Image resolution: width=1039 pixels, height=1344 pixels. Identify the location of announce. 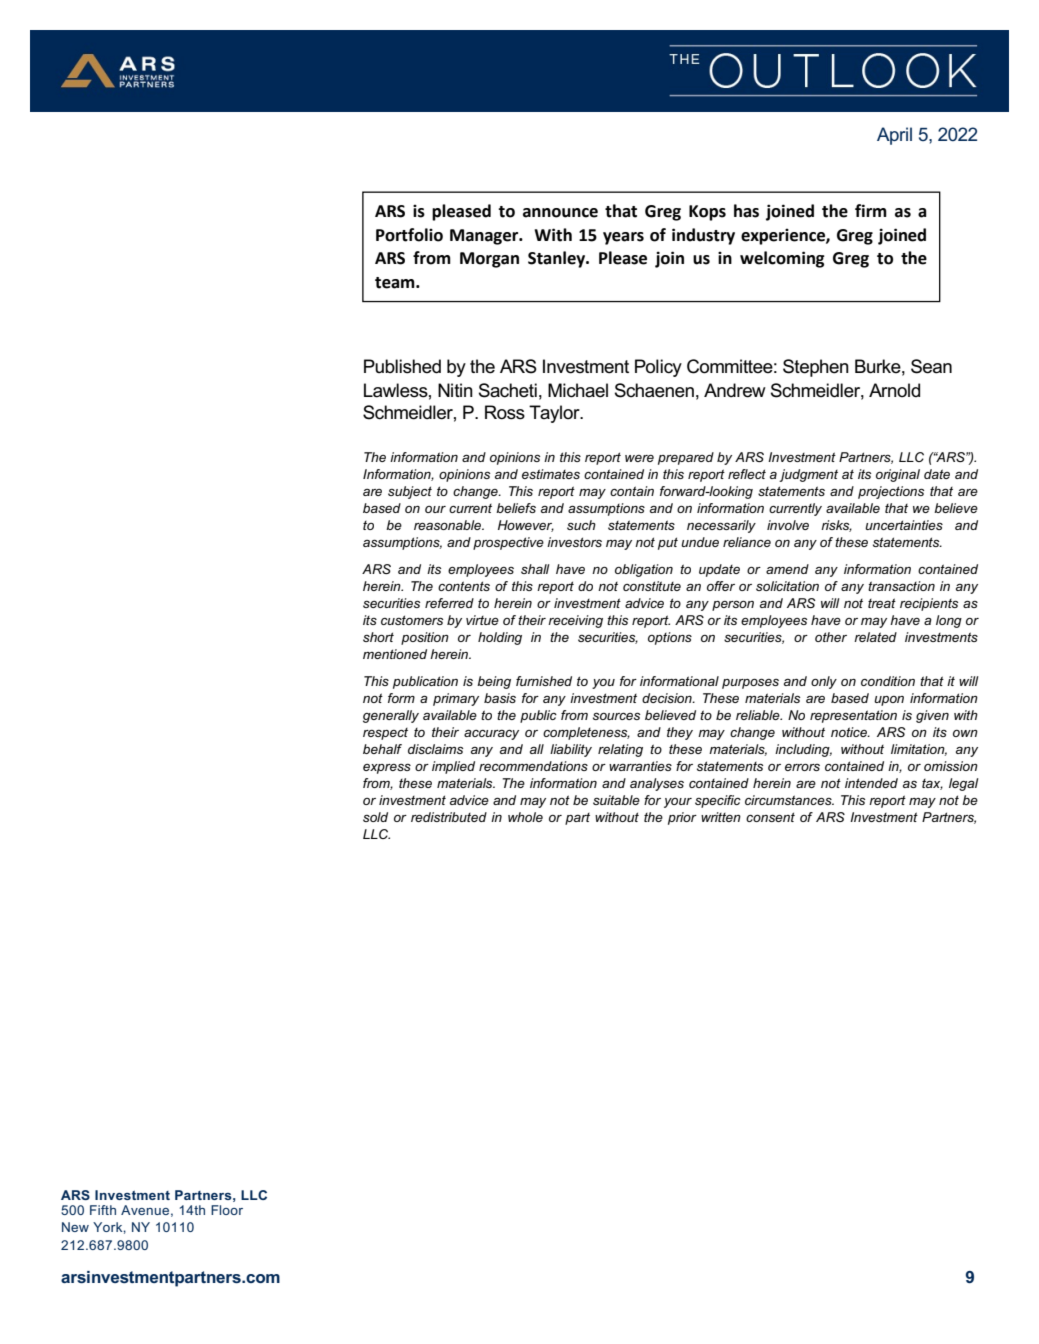
(560, 213).
